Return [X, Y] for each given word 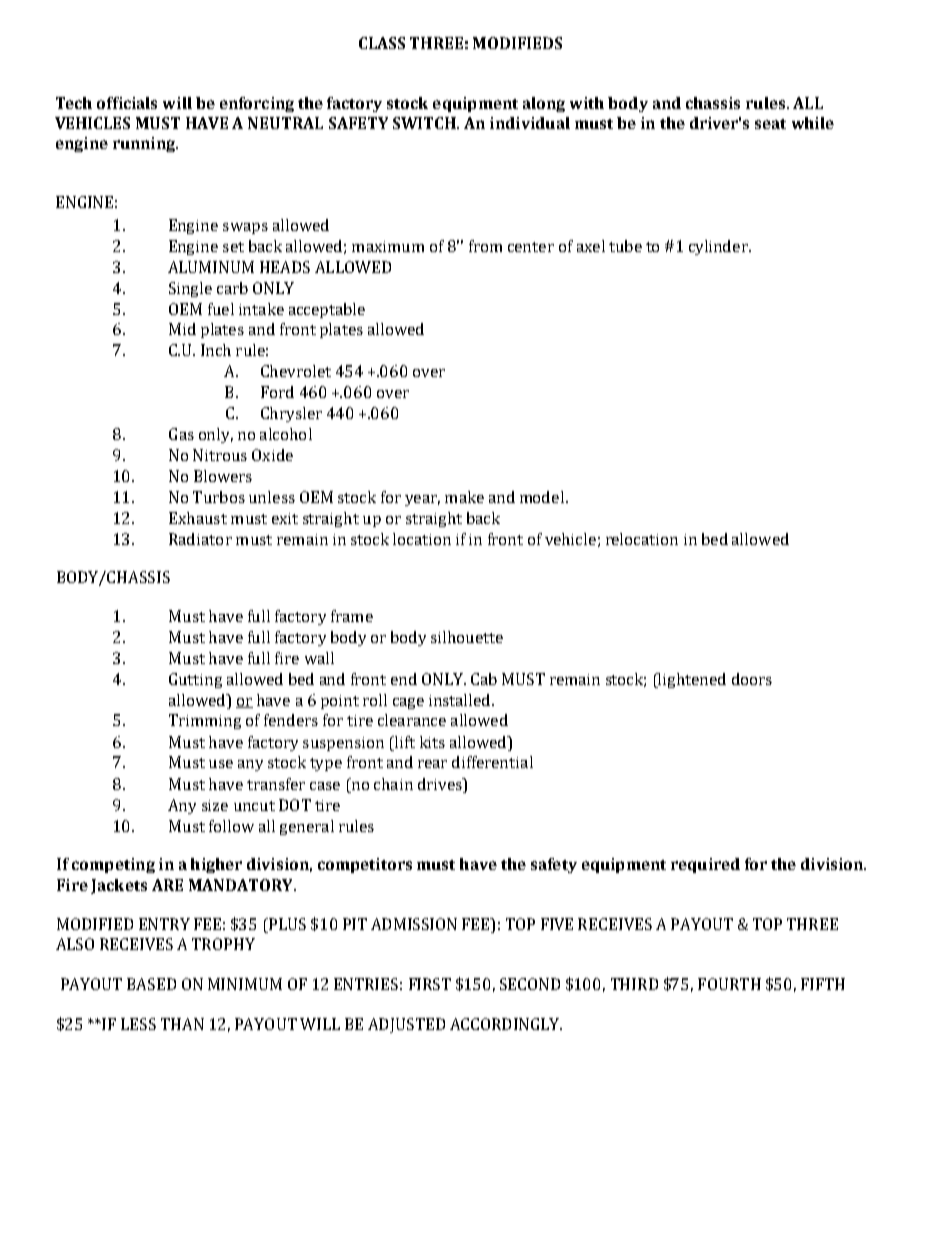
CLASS [382, 43]
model [542, 497]
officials [127, 103]
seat [770, 124]
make [464, 497]
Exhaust [198, 518]
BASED [151, 984]
